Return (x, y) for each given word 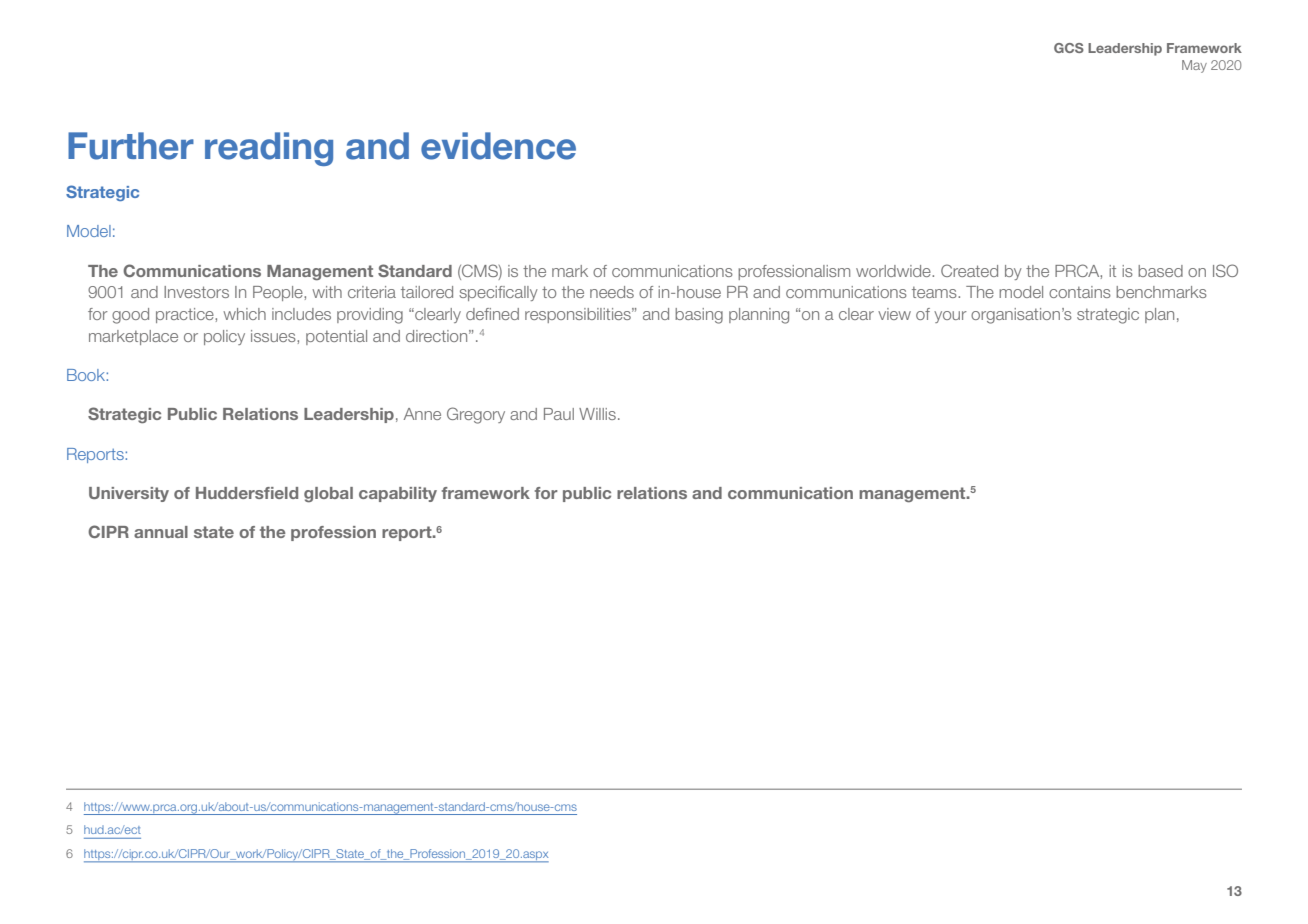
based (1160, 271)
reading (269, 149)
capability (398, 494)
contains (1080, 292)
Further (131, 146)
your (950, 317)
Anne (422, 414)
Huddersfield (247, 493)
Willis (597, 414)
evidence (498, 146)
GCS (1069, 48)
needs (612, 292)
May (1194, 66)
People (279, 293)
